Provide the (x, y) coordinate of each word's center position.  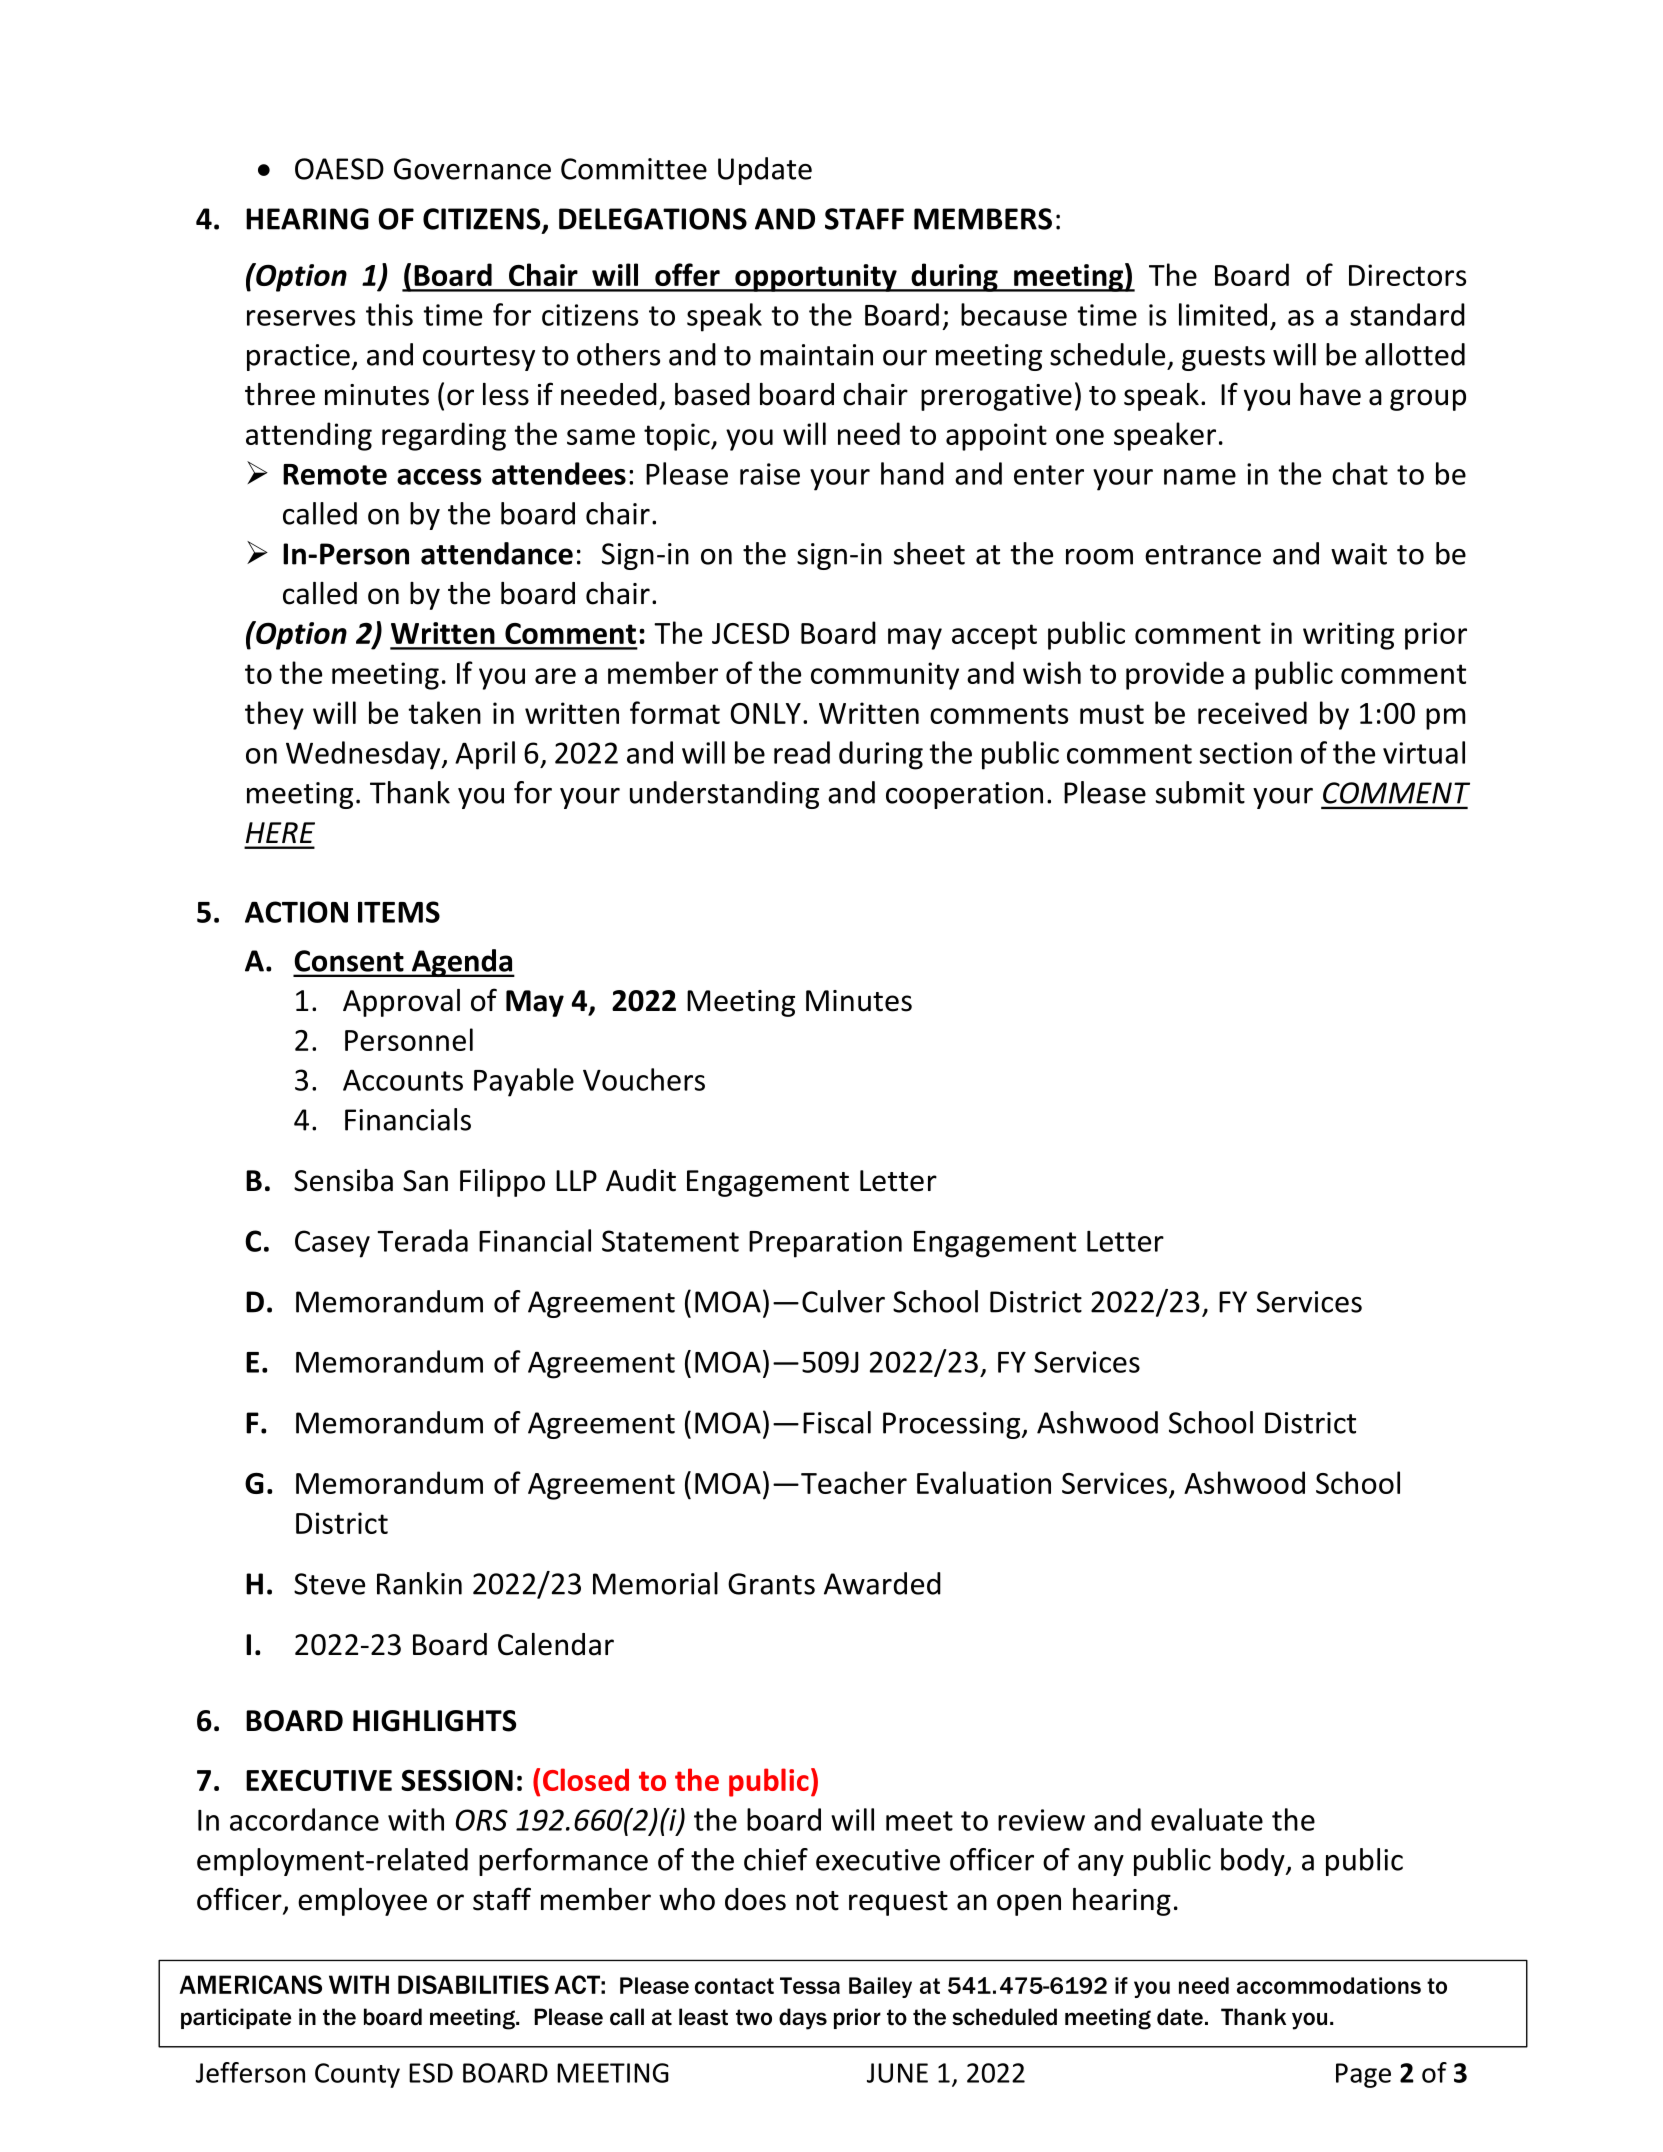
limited (1223, 314)
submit (1200, 792)
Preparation (825, 1244)
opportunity (816, 278)
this (389, 314)
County (357, 2075)
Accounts (403, 1080)
